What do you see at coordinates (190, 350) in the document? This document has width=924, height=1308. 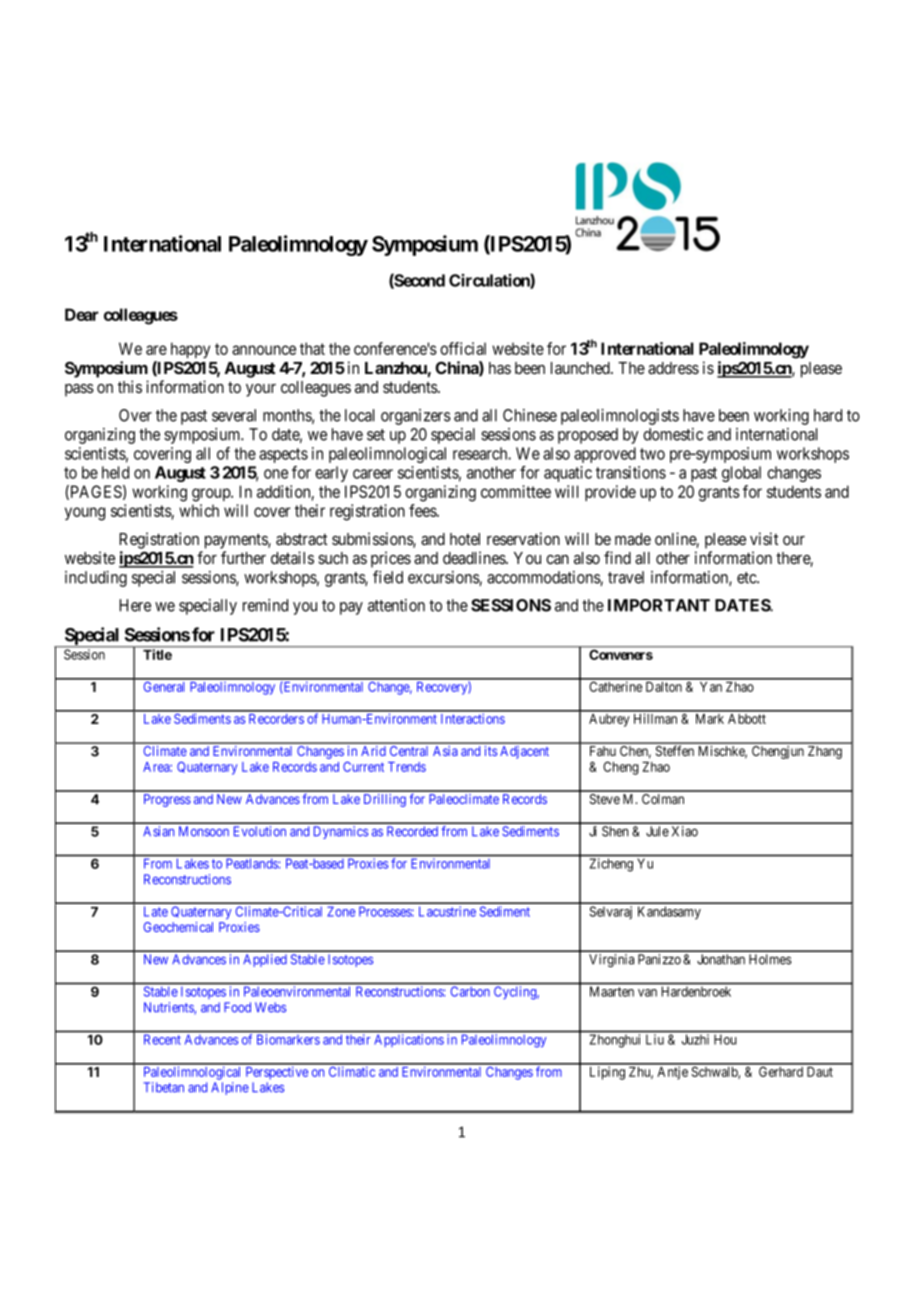 I see `happy` at bounding box center [190, 350].
